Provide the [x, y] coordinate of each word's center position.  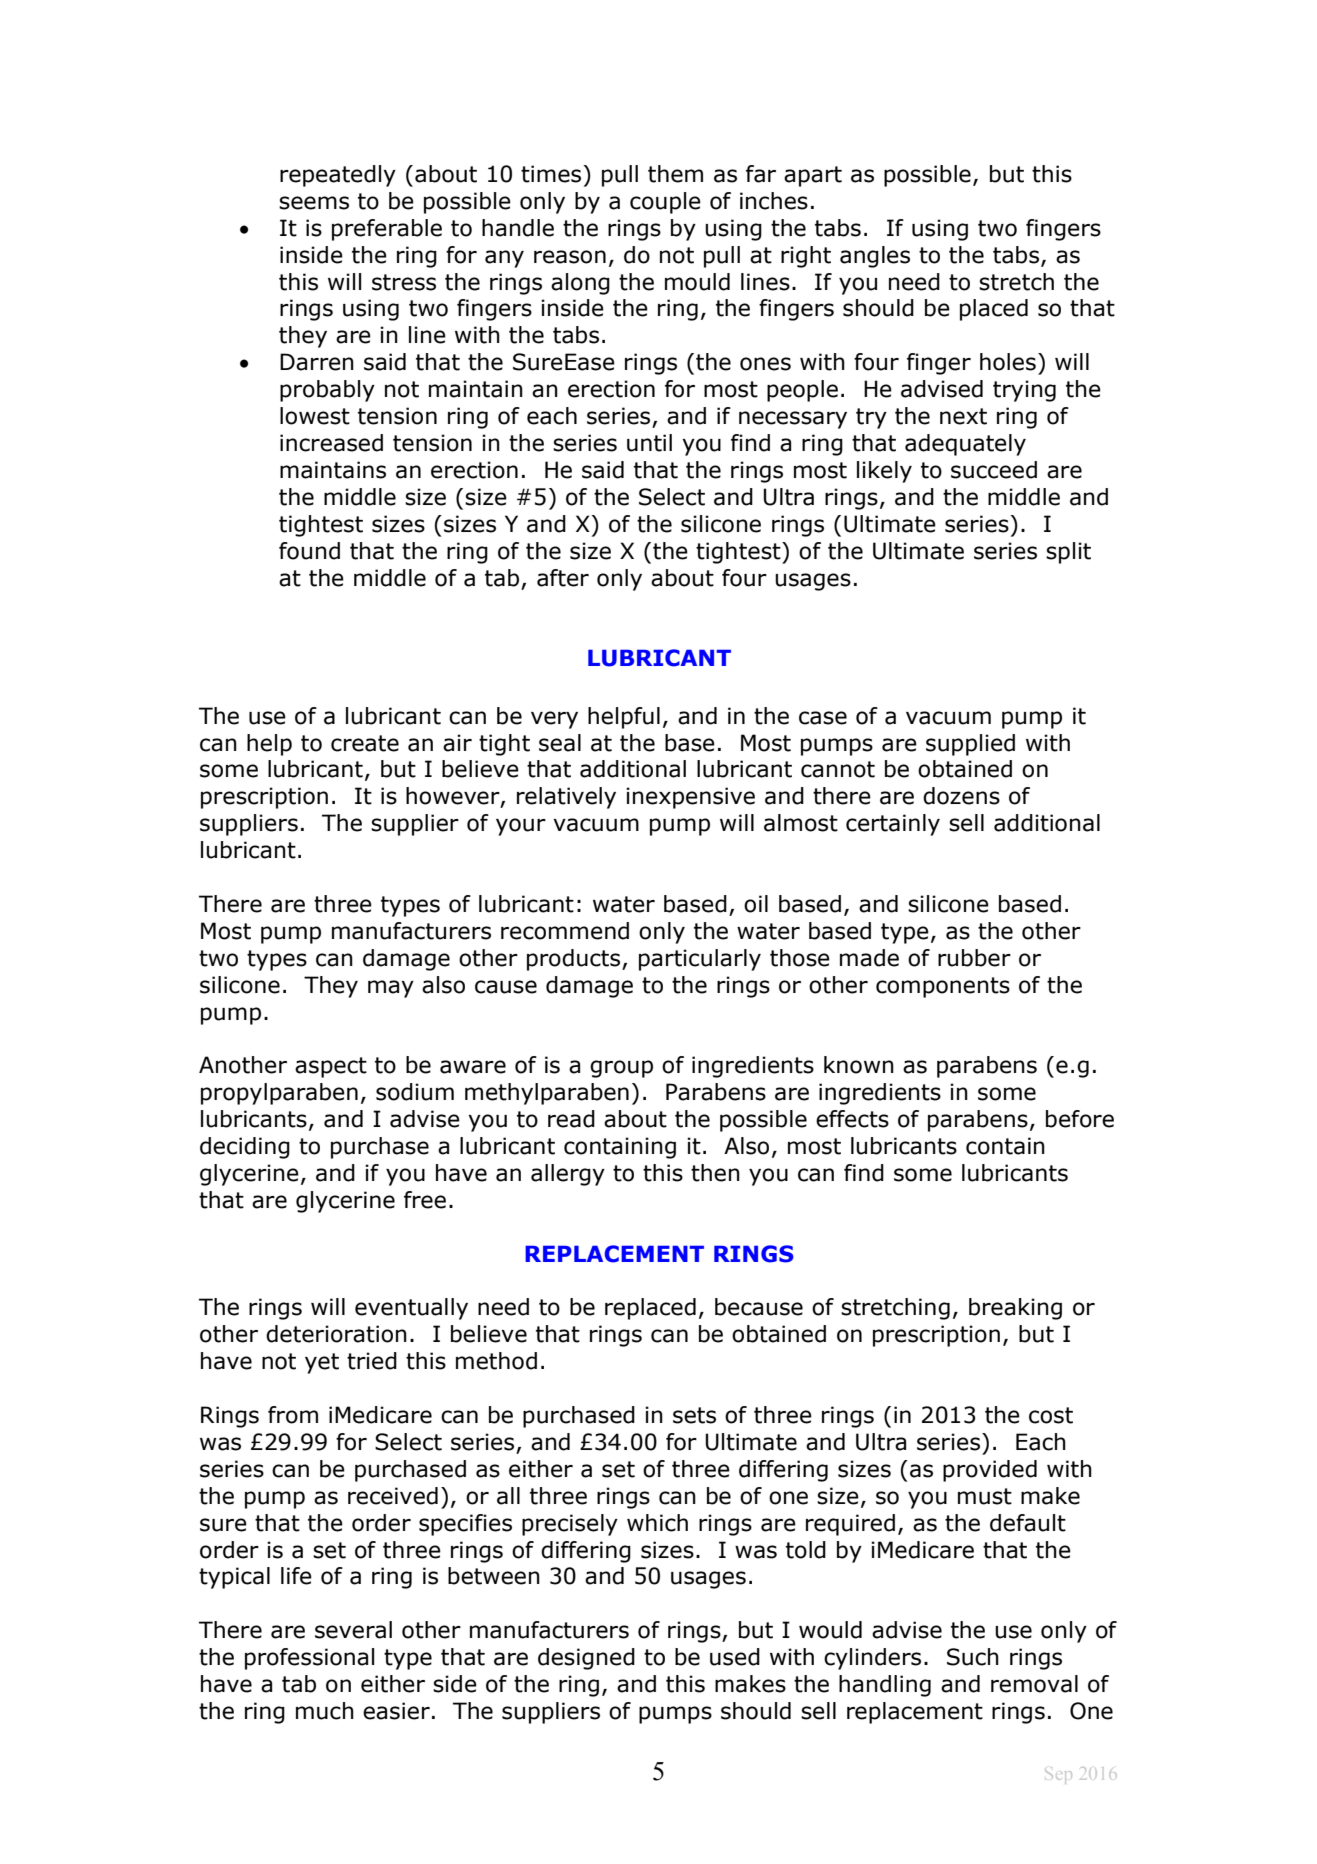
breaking [1015, 1309]
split [1068, 553]
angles [875, 257]
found [309, 551]
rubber [974, 958]
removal [1034, 1684]
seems [314, 203]
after [563, 578]
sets [694, 1415]
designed [586, 1659]
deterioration [336, 1334]
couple [665, 203]
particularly [700, 960]
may [391, 989]
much [325, 1711]
